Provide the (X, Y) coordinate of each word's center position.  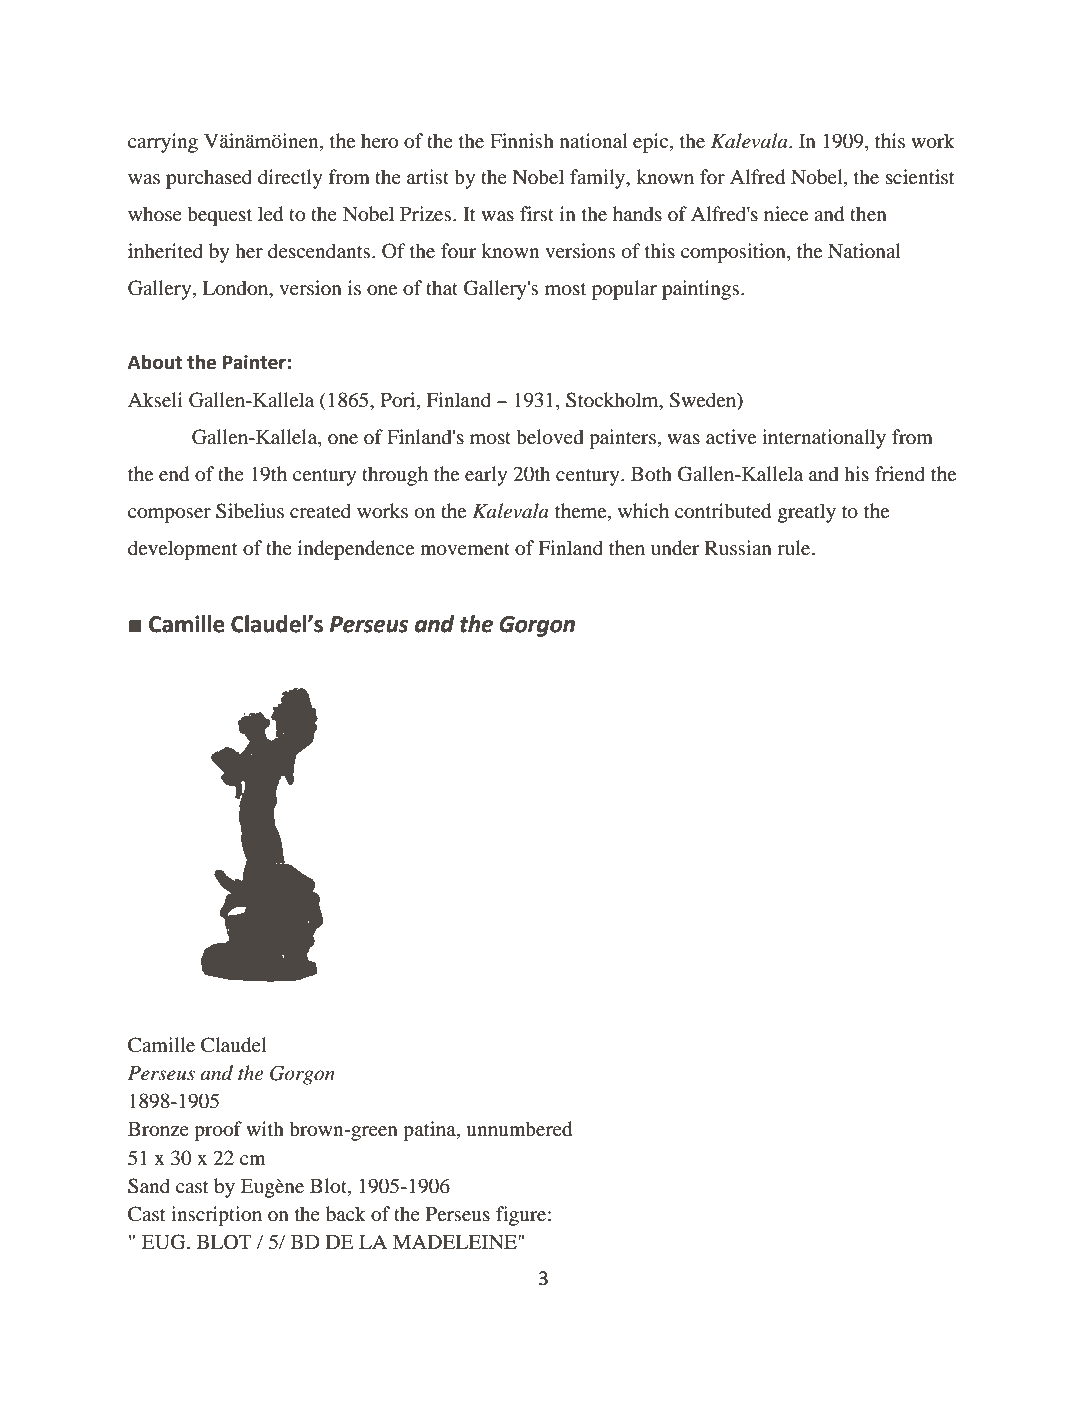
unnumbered (519, 1129)
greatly (807, 513)
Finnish (522, 140)
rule (795, 547)
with (265, 1128)
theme (582, 510)
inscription (216, 1216)
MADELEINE (456, 1241)
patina (430, 1131)
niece (786, 213)
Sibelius (250, 511)
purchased (209, 179)
